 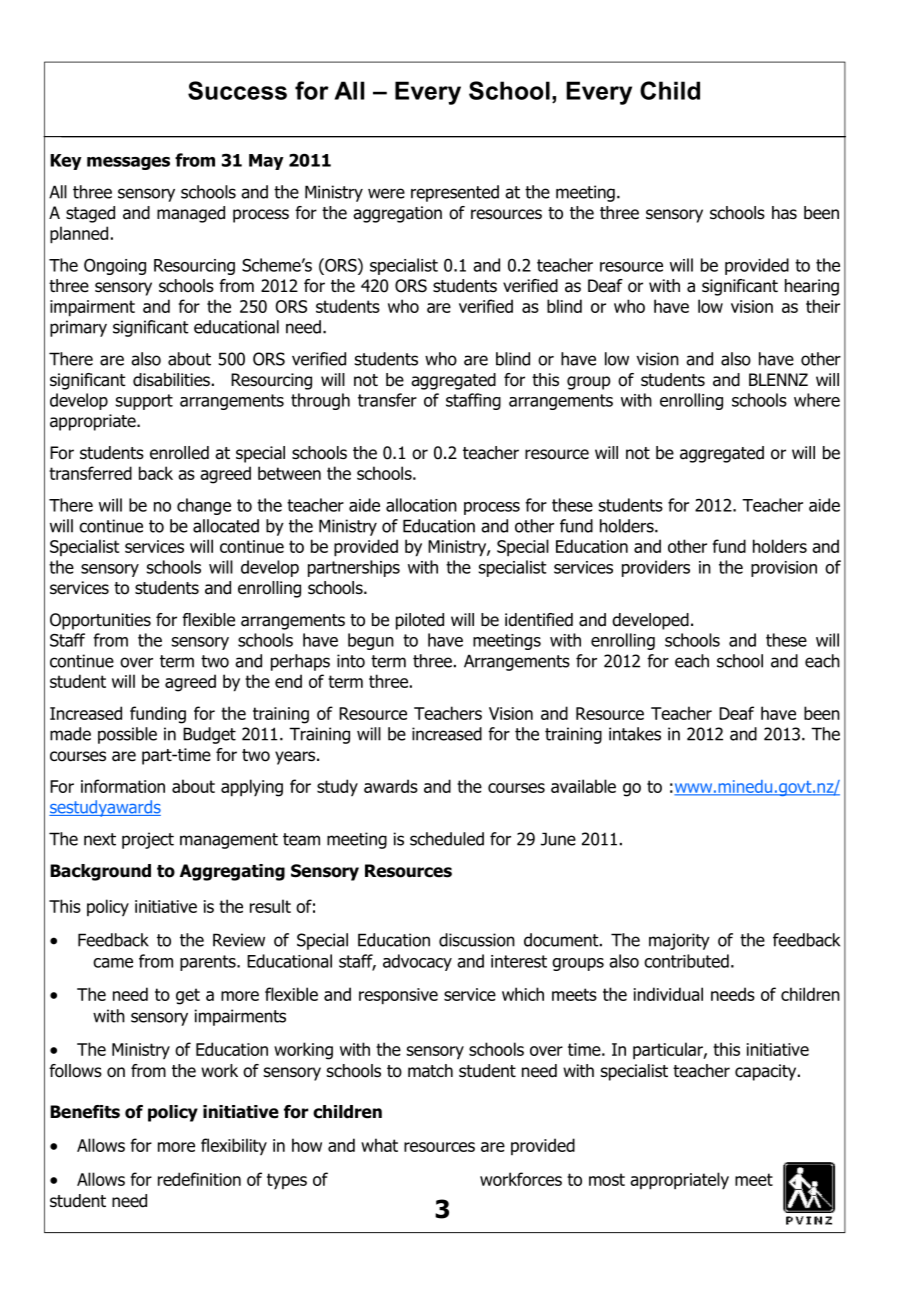 I want to click on discussion, so click(x=477, y=940).
